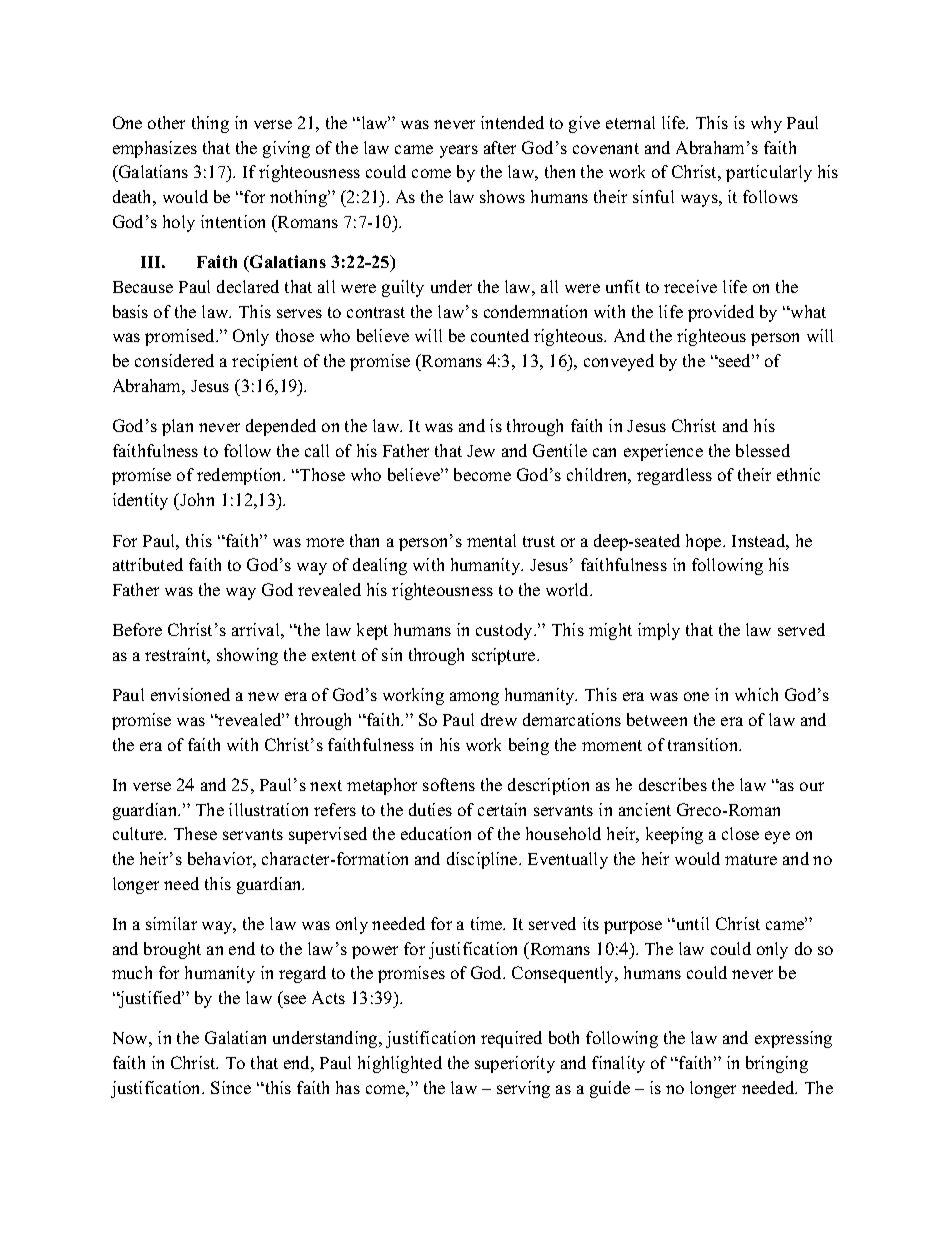  I want to click on Since, so click(231, 1087).
